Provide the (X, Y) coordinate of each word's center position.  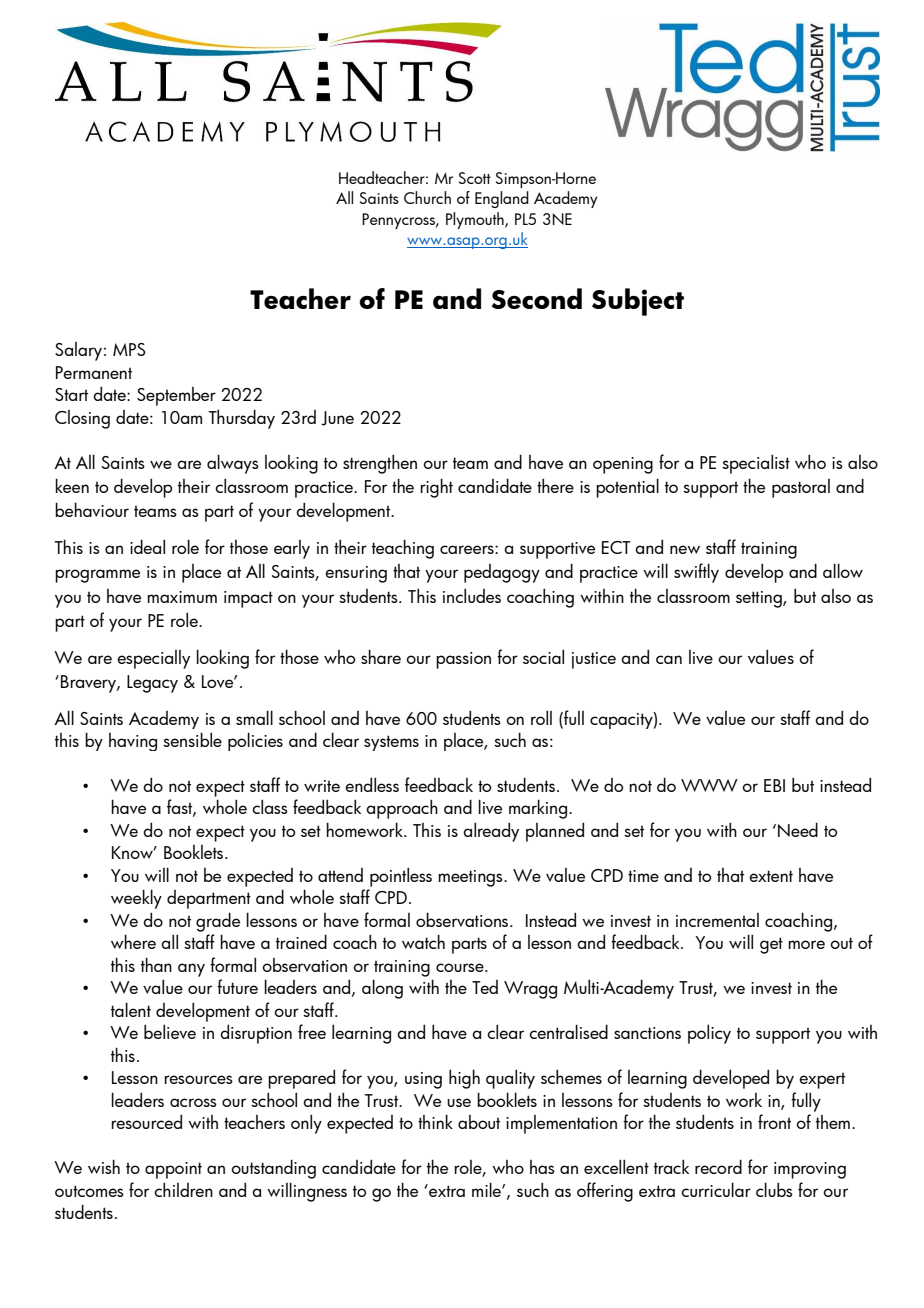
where (133, 941)
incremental (717, 920)
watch (423, 941)
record (718, 1166)
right (436, 488)
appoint (173, 1170)
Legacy (152, 684)
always (233, 464)
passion (463, 660)
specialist (756, 464)
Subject (638, 302)
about (479, 1122)
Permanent (94, 372)
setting (760, 599)
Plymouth (476, 220)
